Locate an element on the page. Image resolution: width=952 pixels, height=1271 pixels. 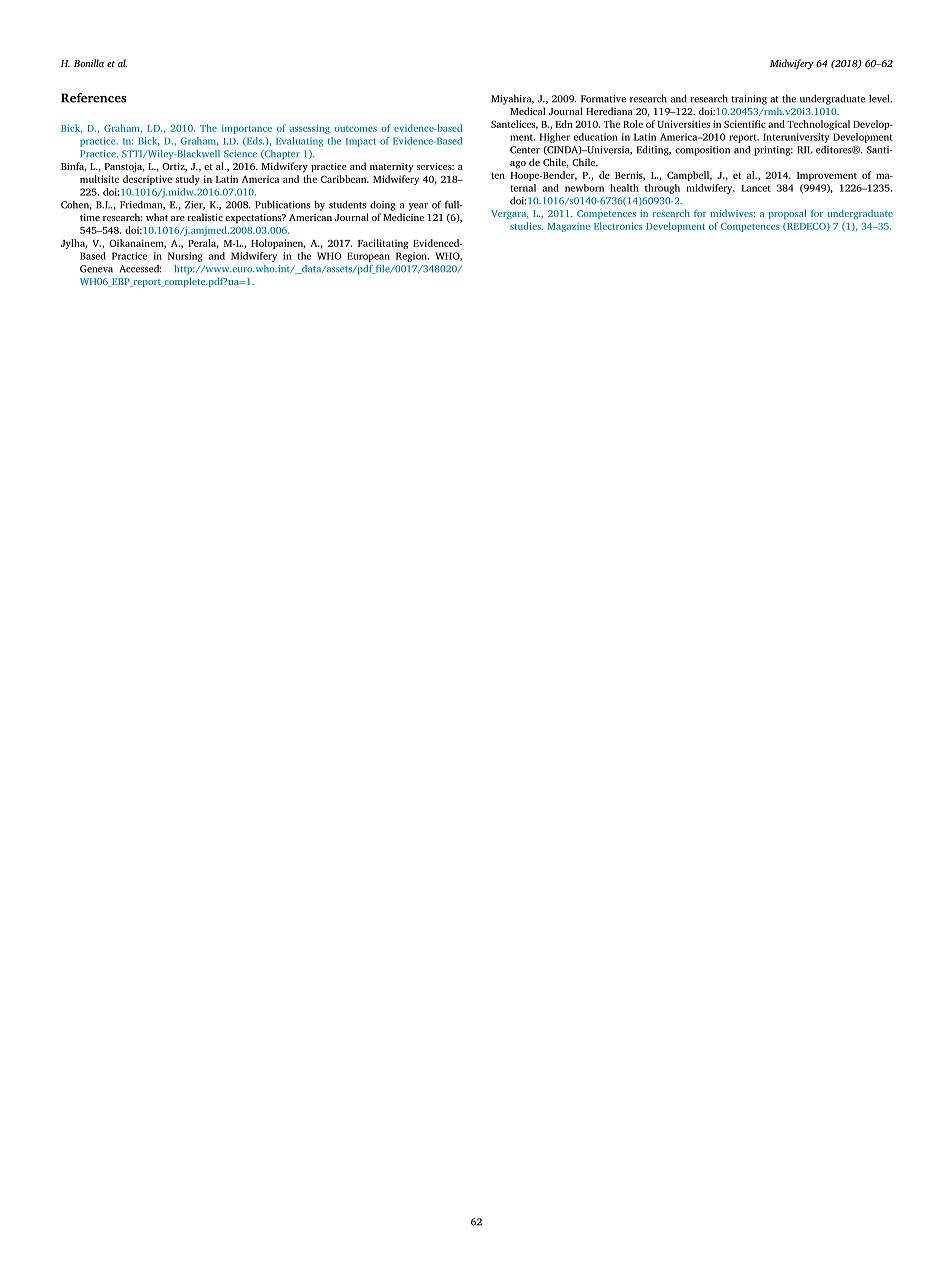
References is located at coordinates (94, 98).
